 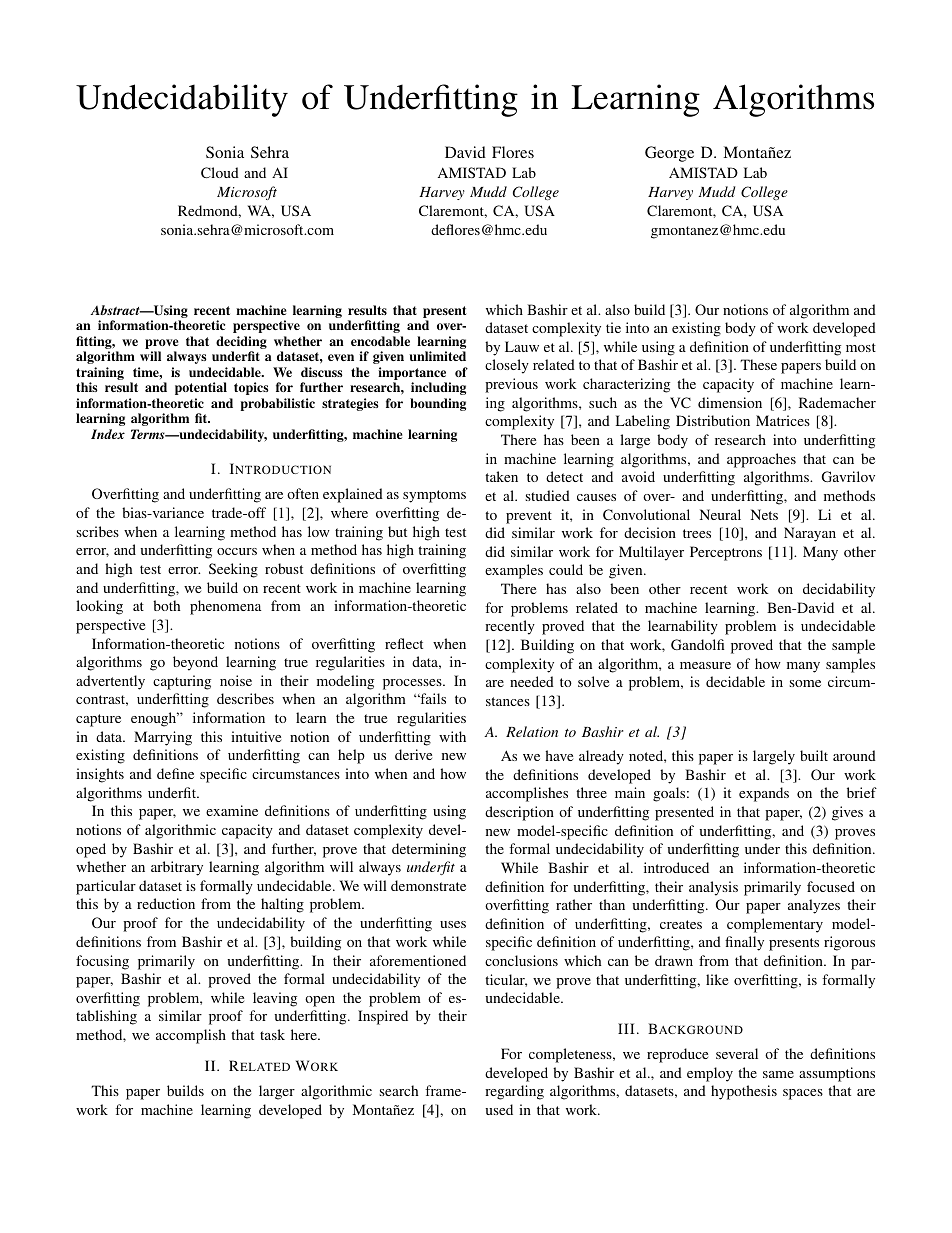 I want to click on both, so click(x=166, y=605).
